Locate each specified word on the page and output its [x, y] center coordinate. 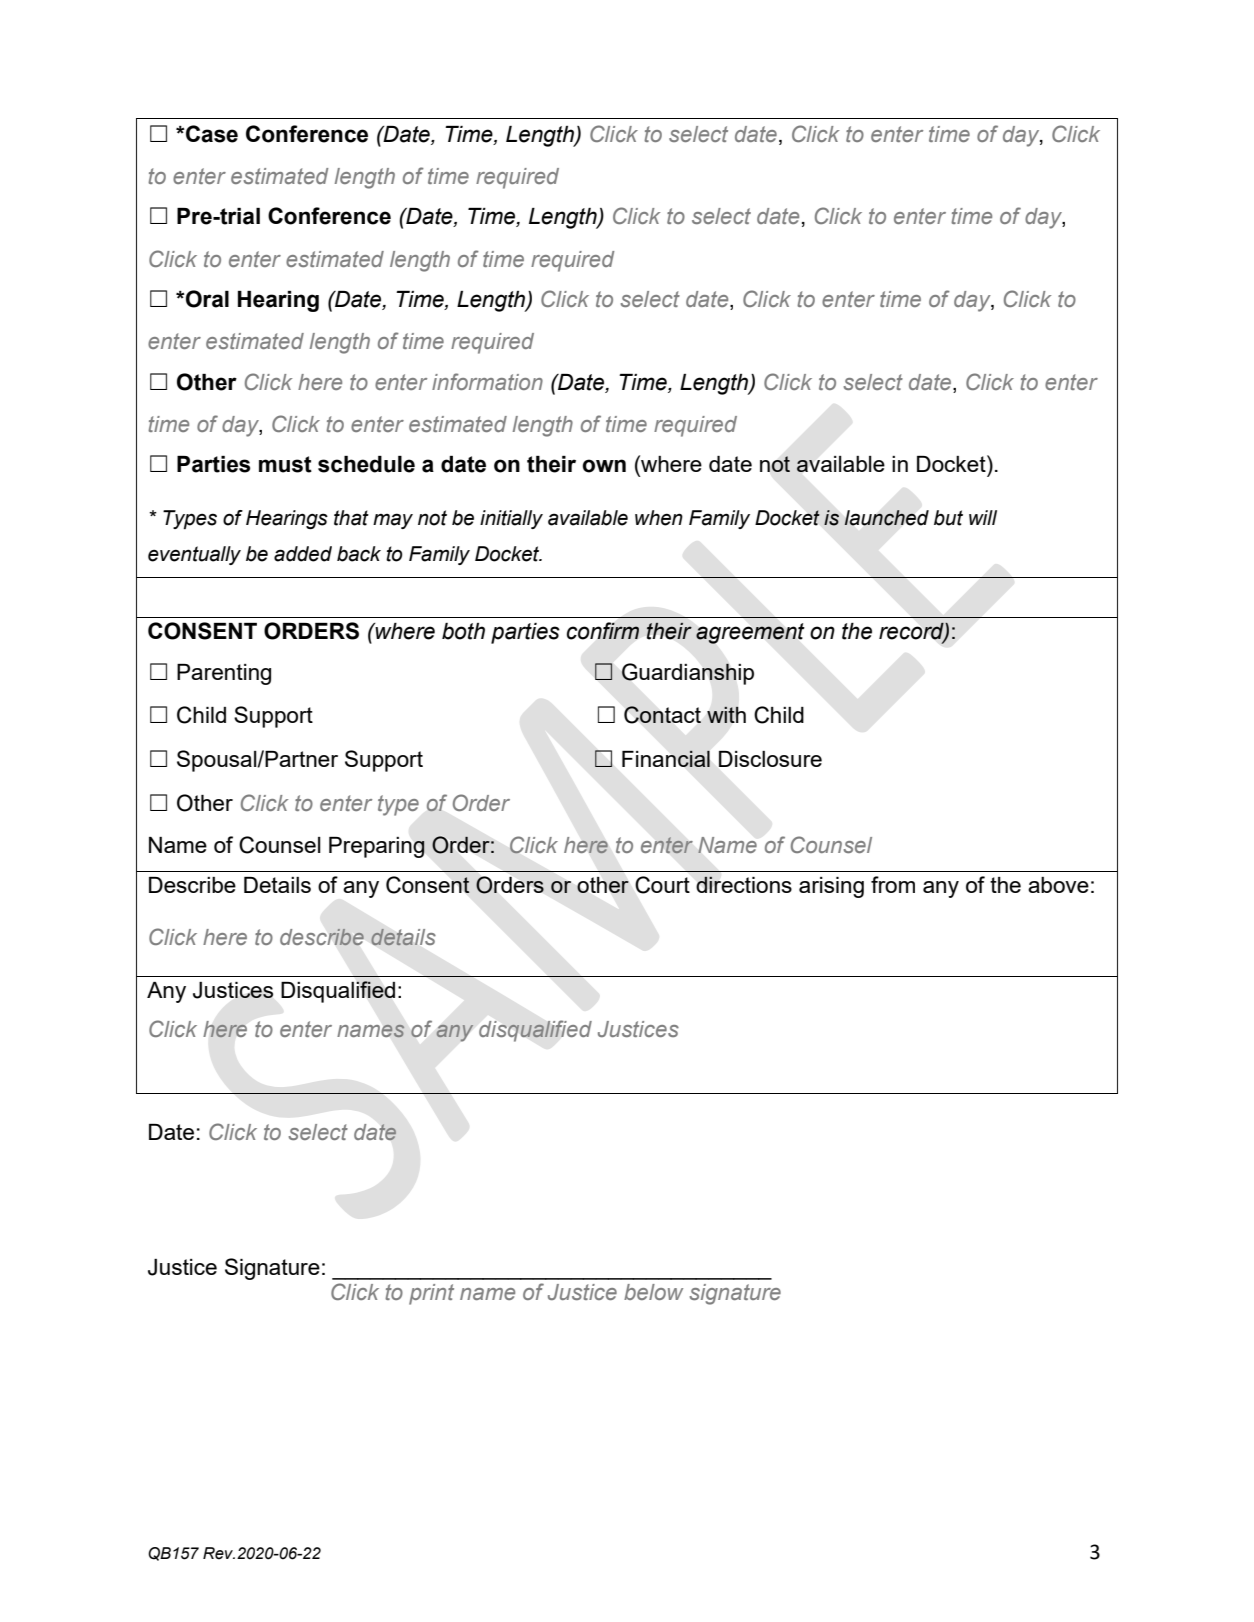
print [431, 1294]
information [487, 381]
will [983, 517]
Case [211, 134]
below [653, 1292]
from [893, 884]
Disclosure [770, 759]
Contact [662, 715]
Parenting [224, 674]
